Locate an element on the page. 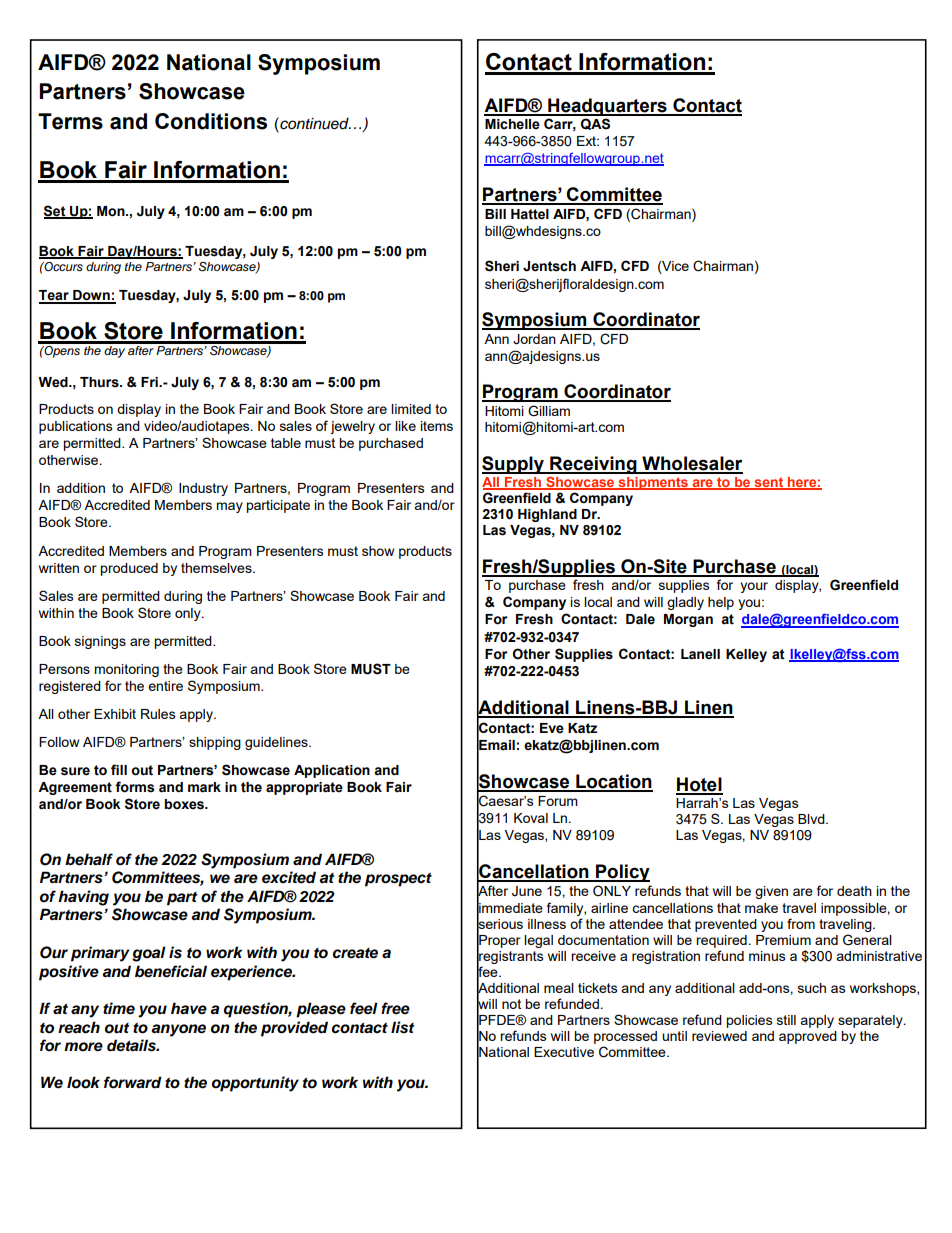 The image size is (952, 1233). Jordan is located at coordinates (534, 339).
